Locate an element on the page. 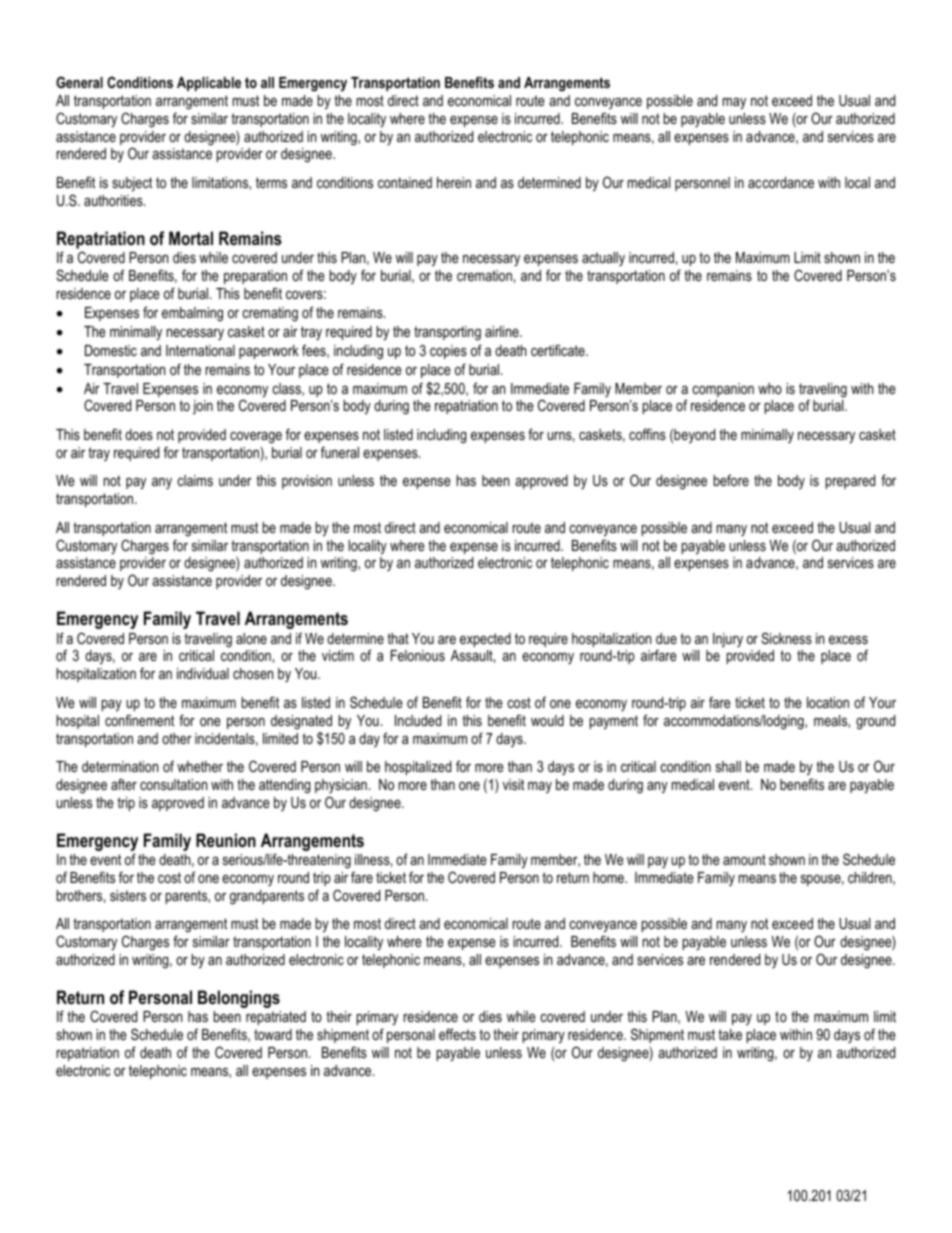  confinement is located at coordinates (139, 720).
